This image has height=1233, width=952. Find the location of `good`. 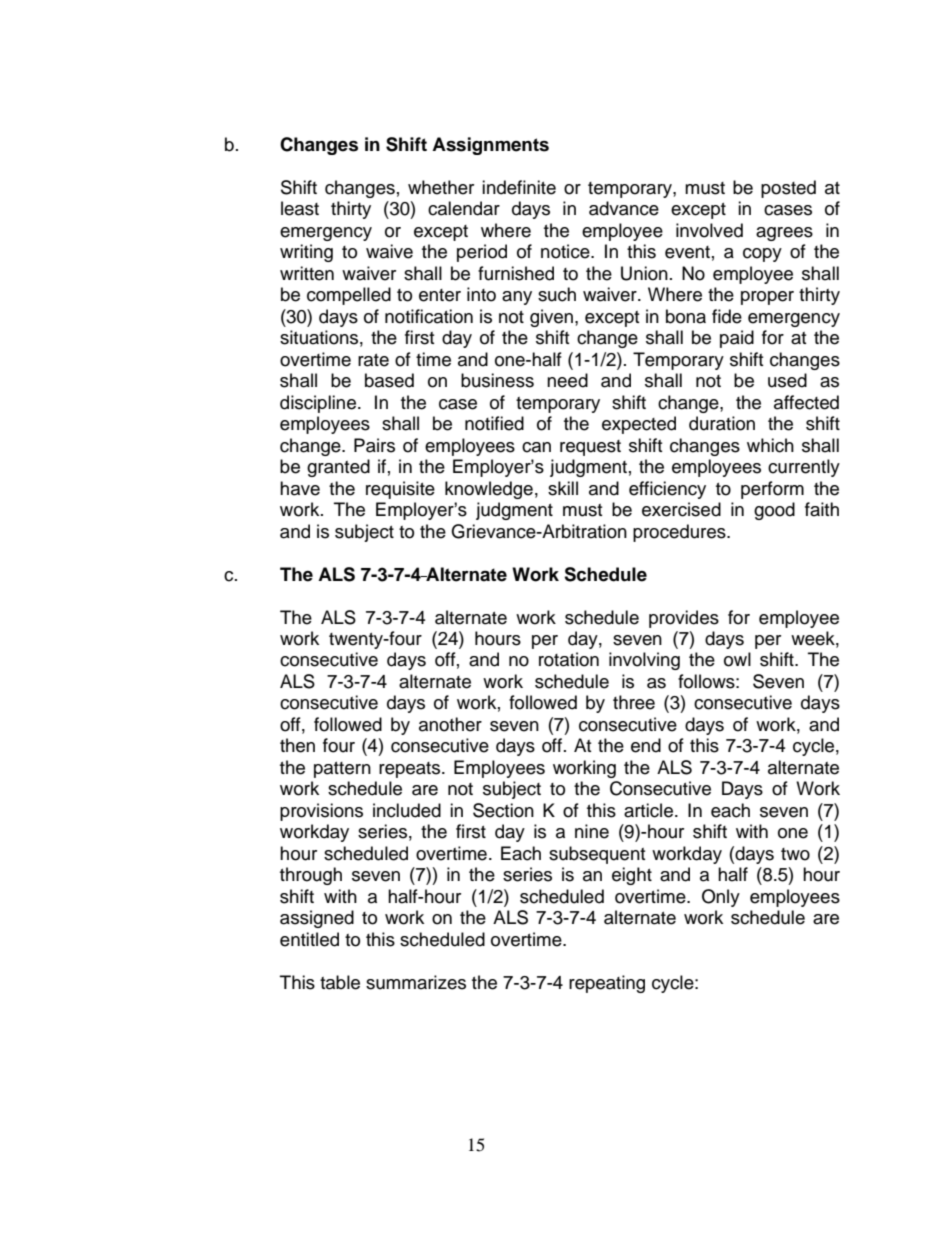

good is located at coordinates (774, 511).
